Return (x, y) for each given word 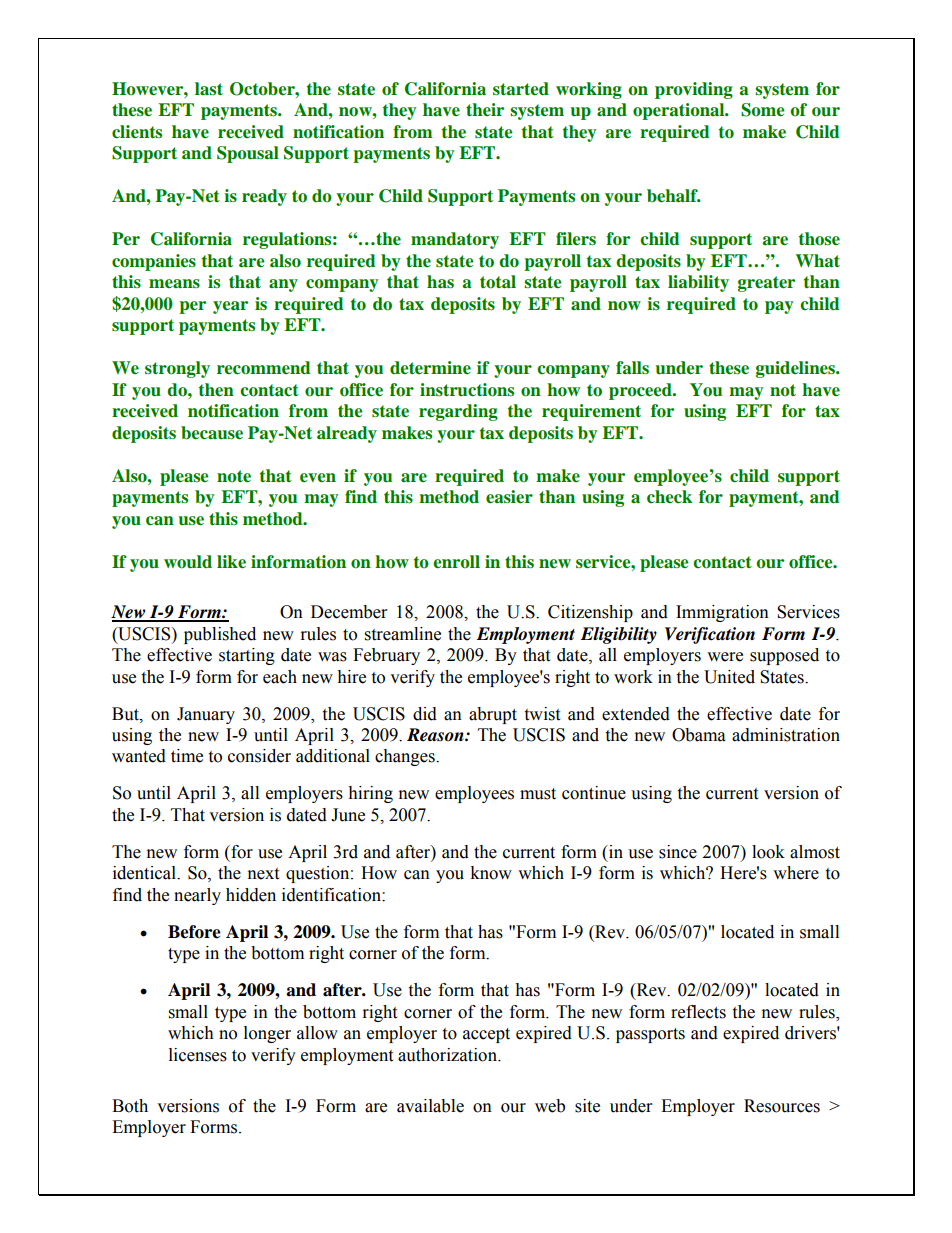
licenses (198, 1055)
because (212, 433)
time (187, 756)
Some (762, 110)
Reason (436, 735)
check (669, 497)
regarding (458, 412)
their (485, 109)
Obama (699, 735)
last (209, 88)
